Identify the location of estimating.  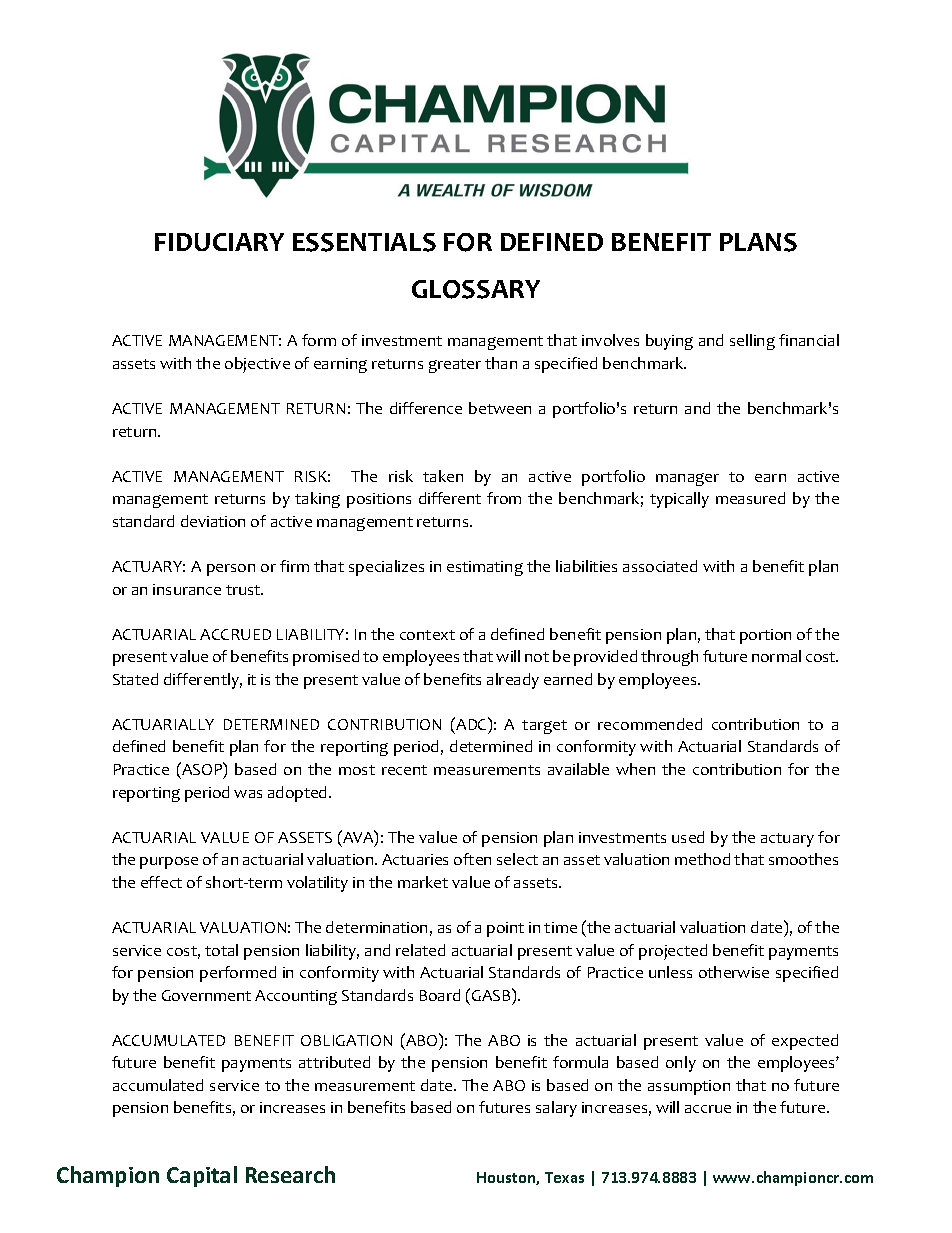
(485, 568).
